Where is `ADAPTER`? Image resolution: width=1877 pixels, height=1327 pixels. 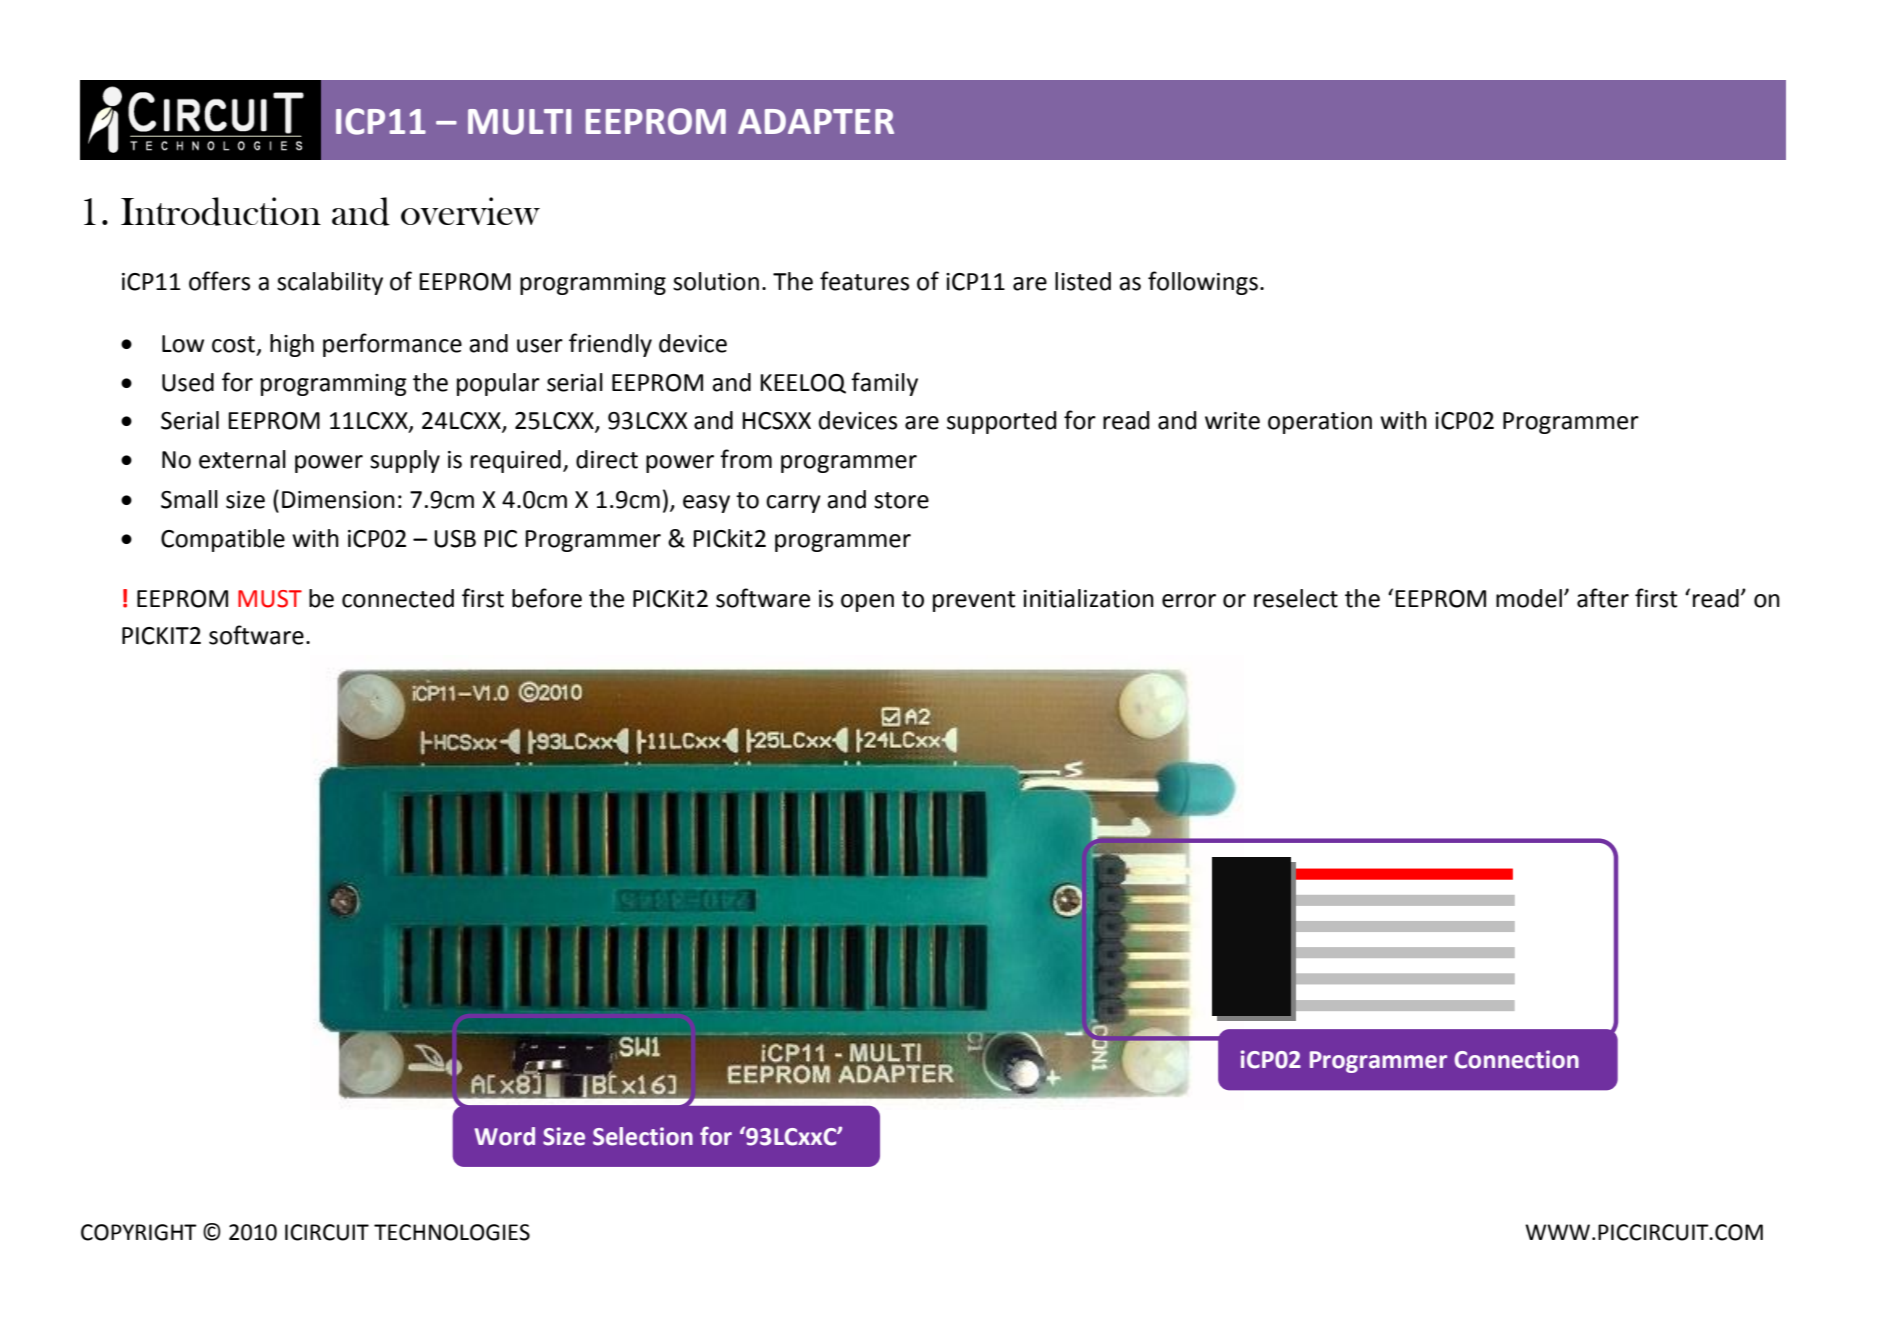 ADAPTER is located at coordinates (816, 121).
